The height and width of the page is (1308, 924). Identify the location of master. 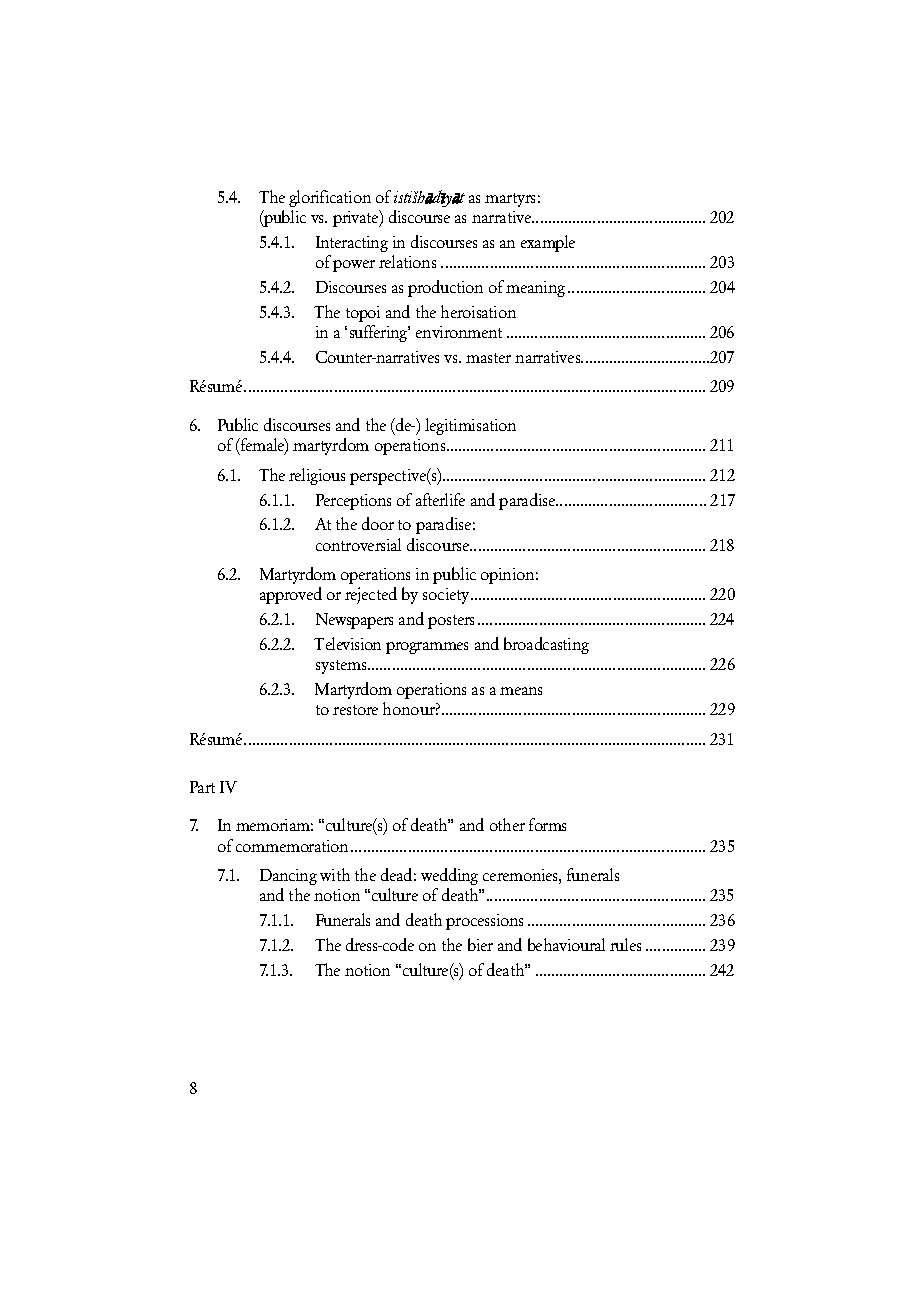
(488, 358).
